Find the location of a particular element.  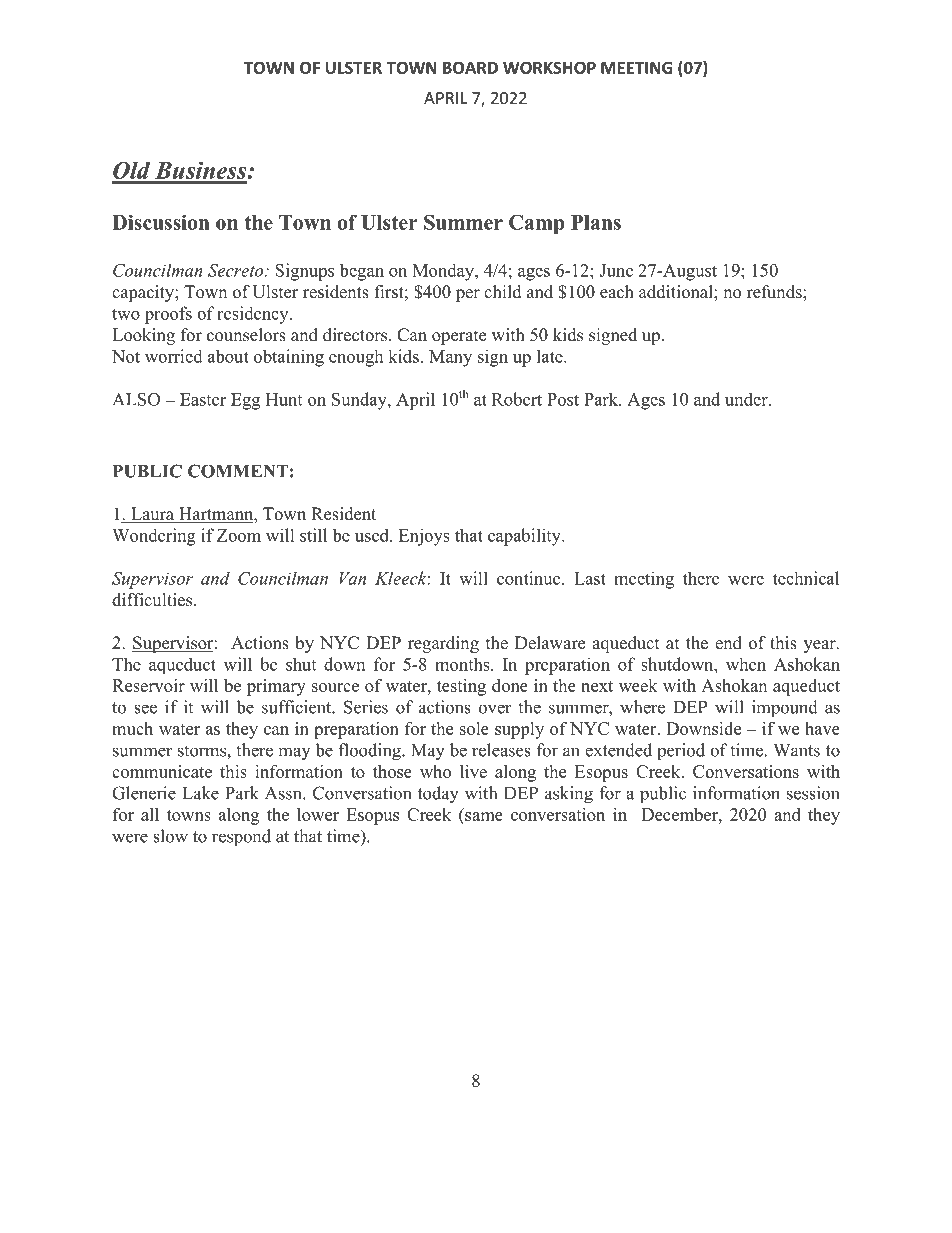

Lake is located at coordinates (200, 793).
